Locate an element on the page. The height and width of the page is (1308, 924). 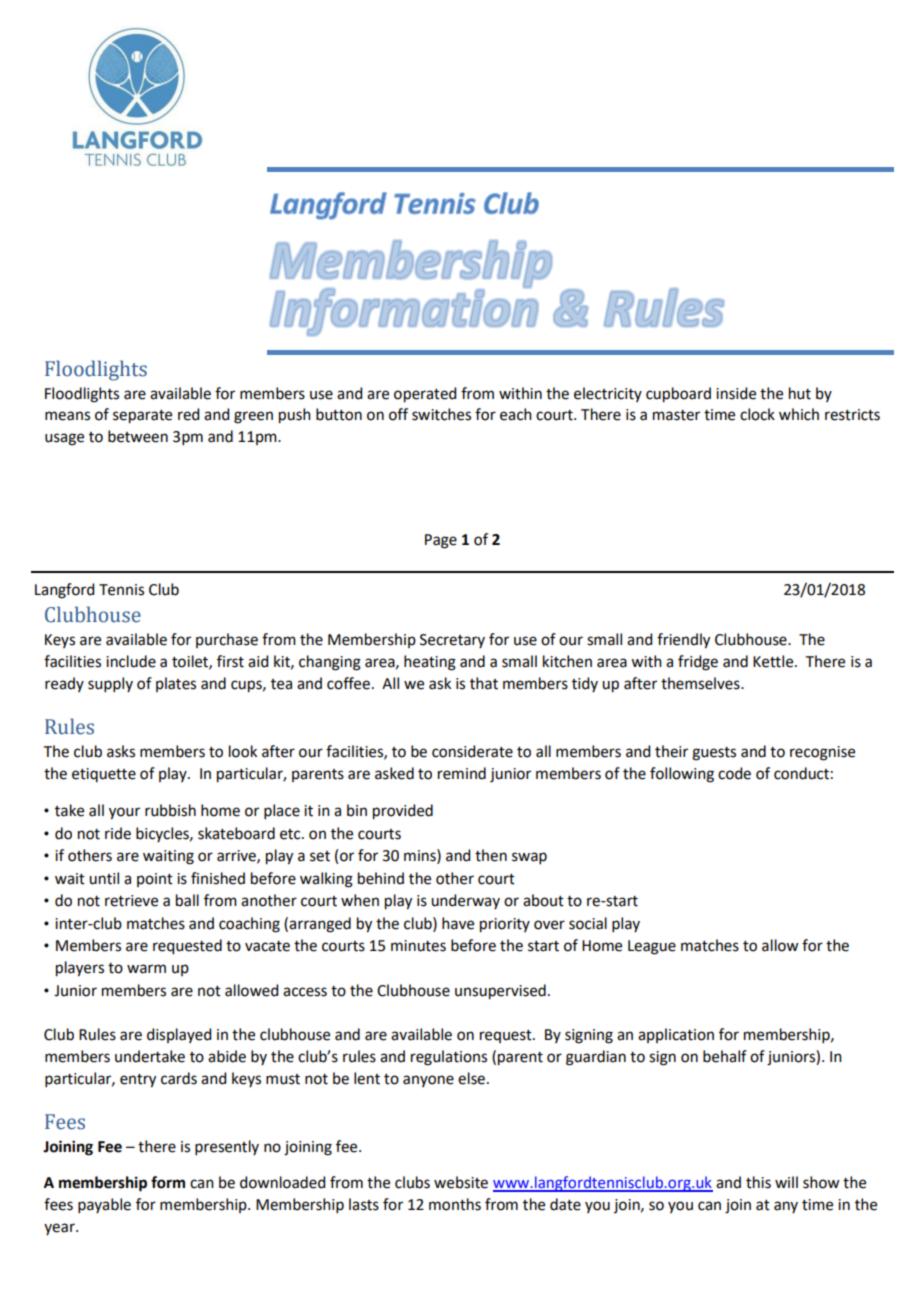
clock is located at coordinates (757, 414).
